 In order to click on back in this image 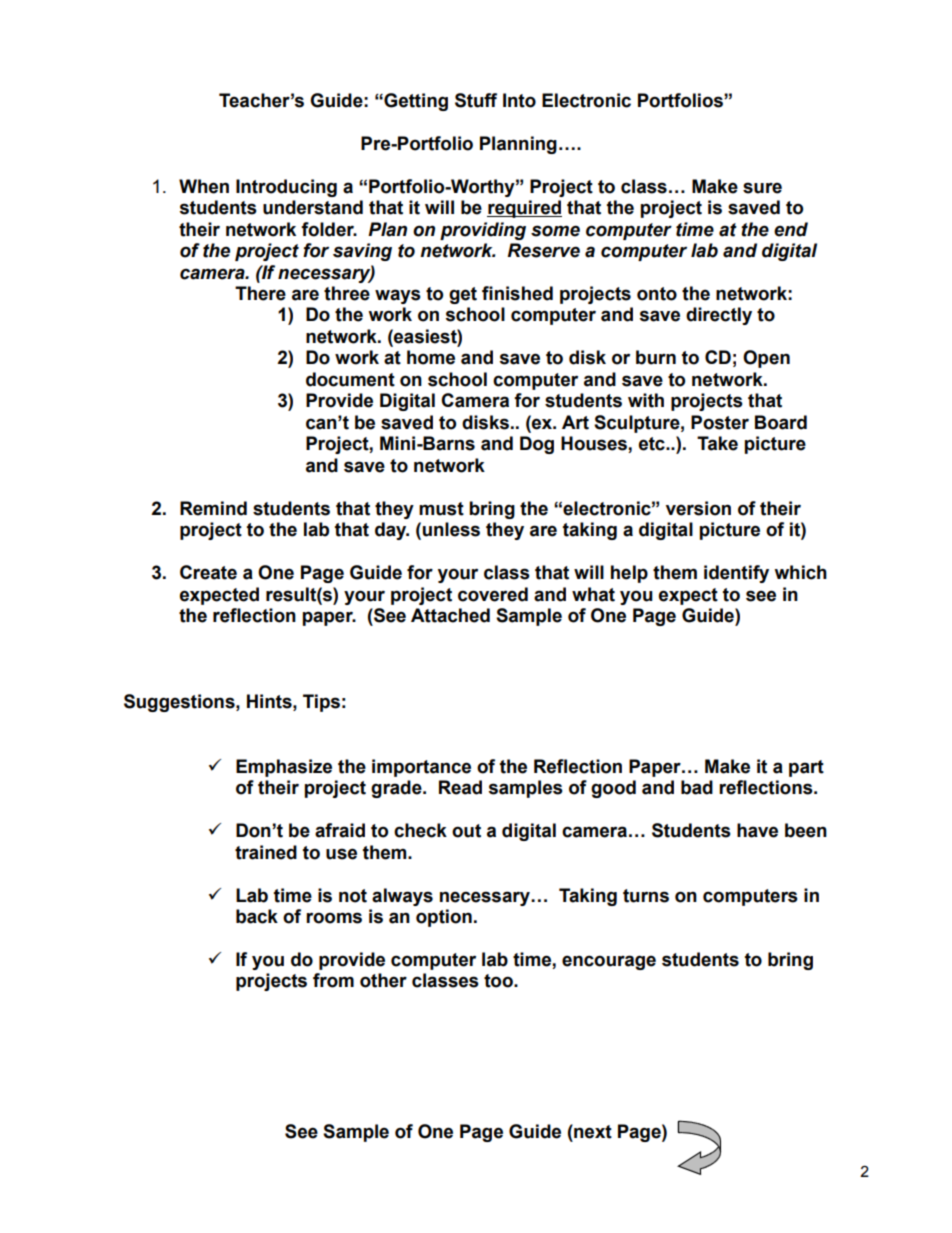, I will do `click(257, 916)`.
